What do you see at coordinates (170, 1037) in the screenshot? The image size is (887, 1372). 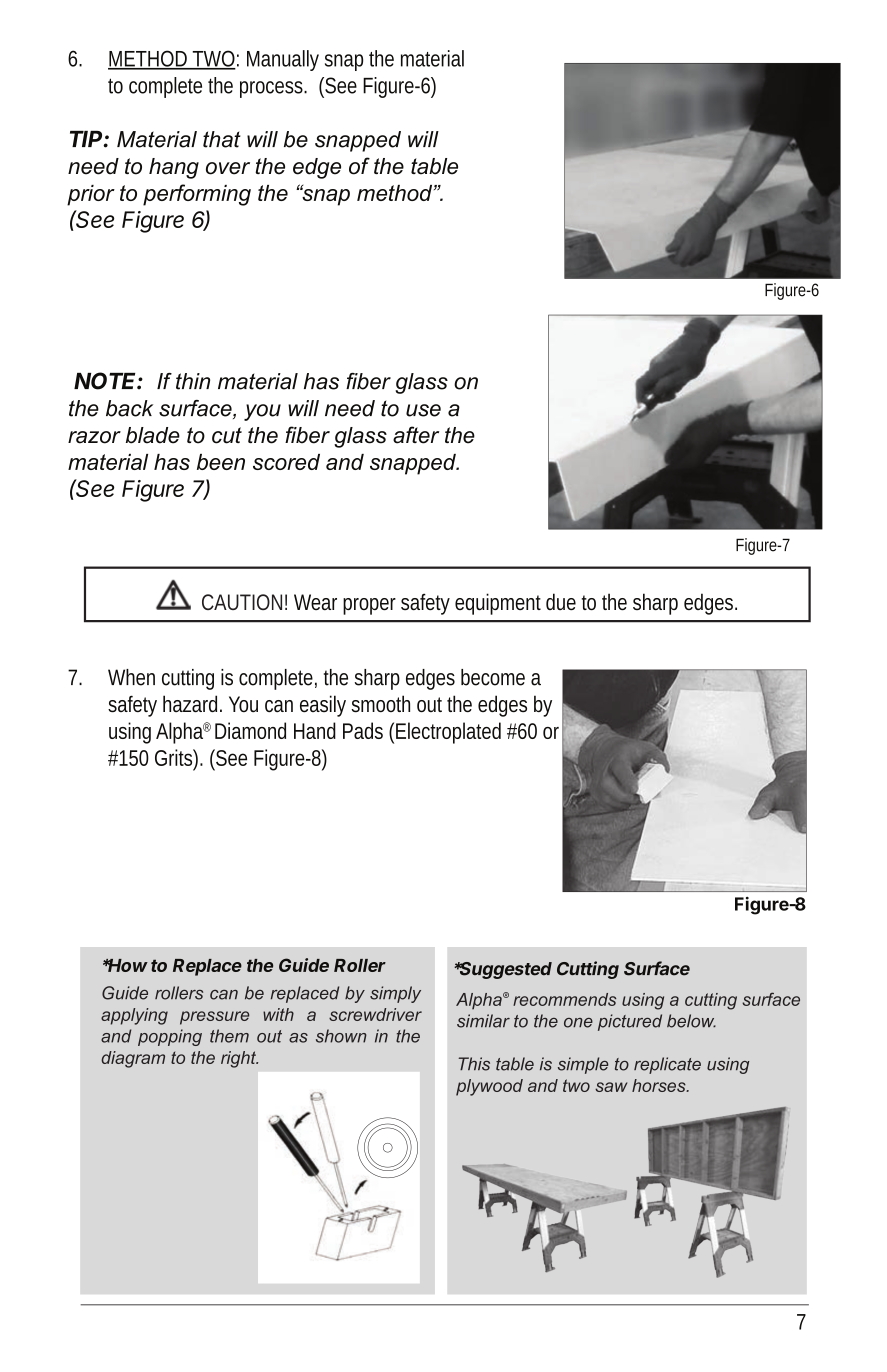 I see `popping` at bounding box center [170, 1037].
